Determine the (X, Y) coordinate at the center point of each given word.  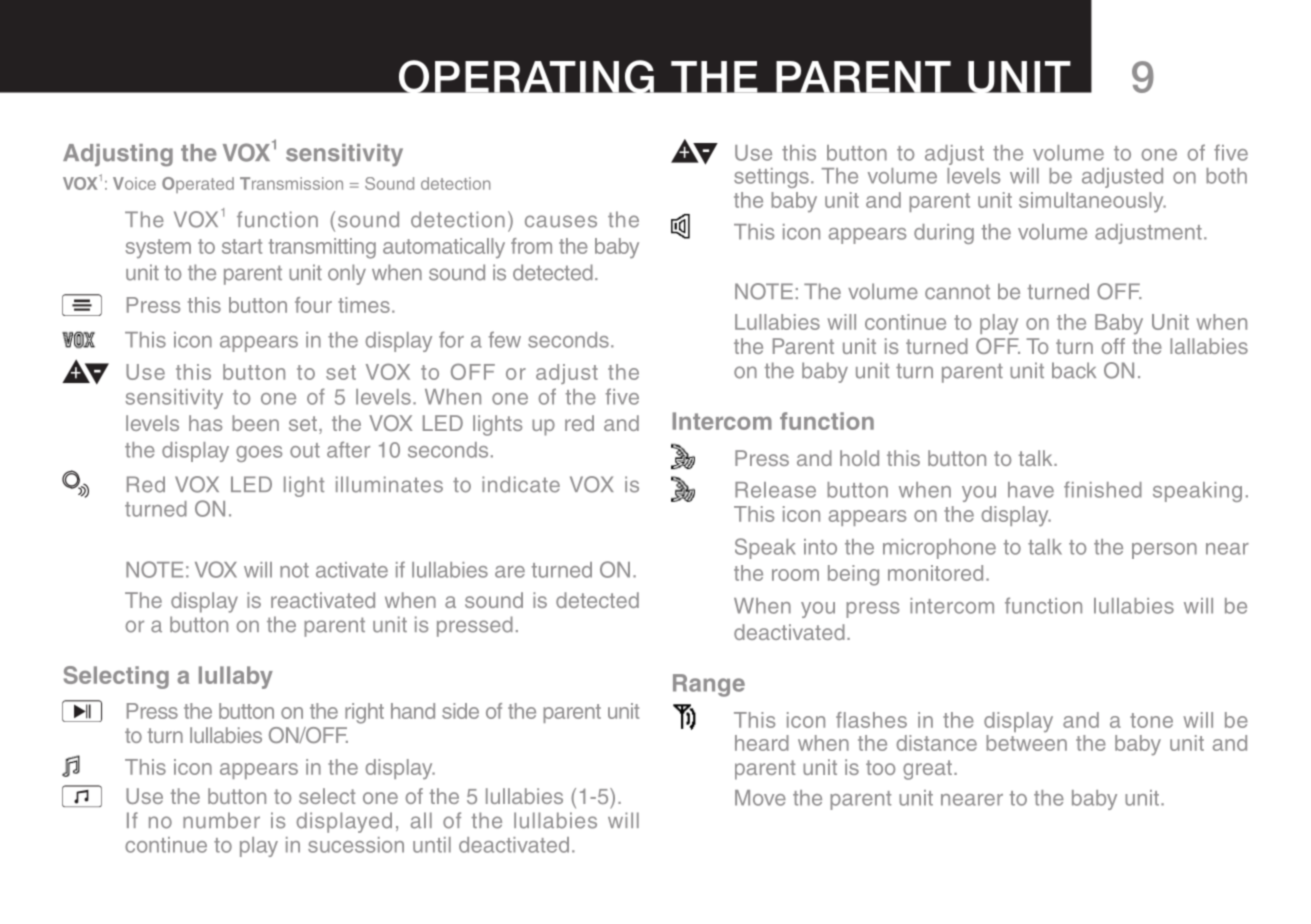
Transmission (291, 183)
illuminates (389, 484)
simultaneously (1092, 202)
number (221, 820)
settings (771, 178)
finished (1103, 489)
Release (775, 490)
